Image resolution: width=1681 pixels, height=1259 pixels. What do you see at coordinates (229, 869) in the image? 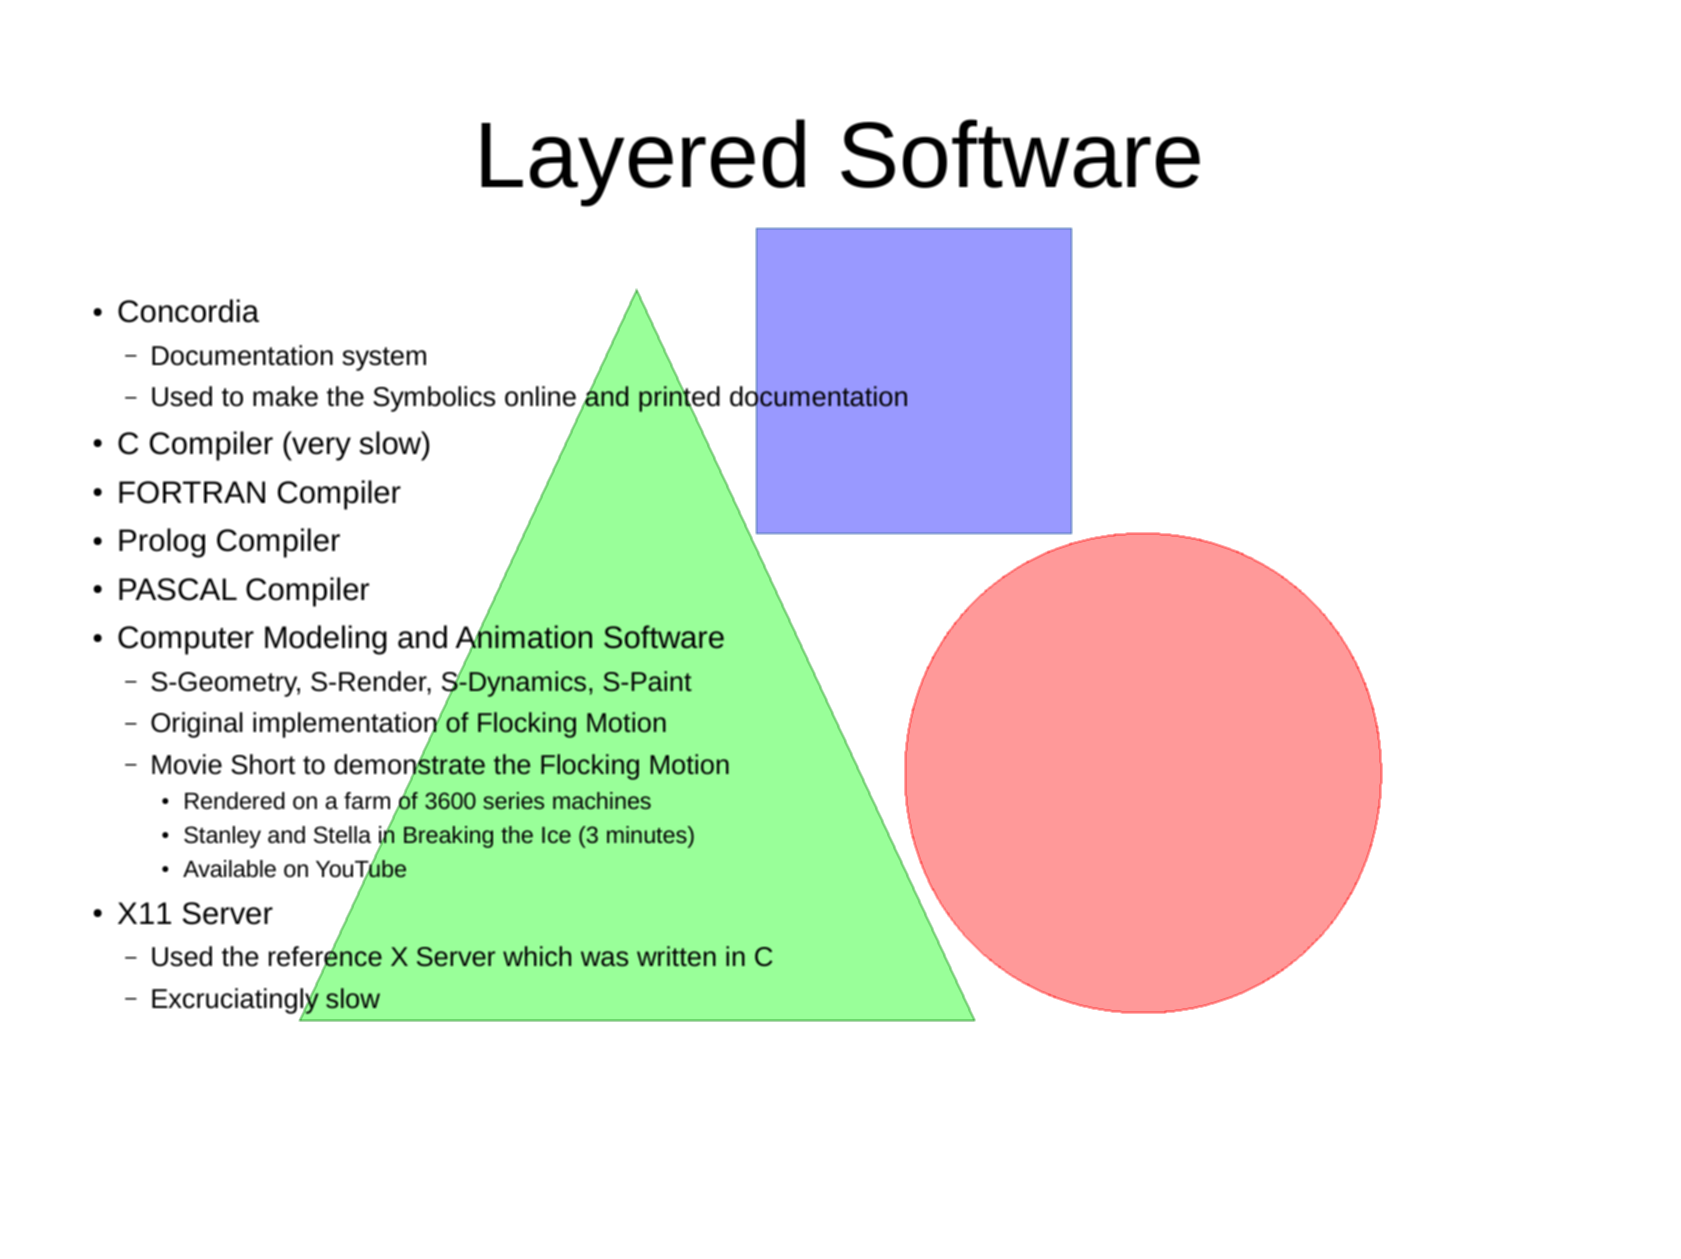
I see `Available` at bounding box center [229, 869].
